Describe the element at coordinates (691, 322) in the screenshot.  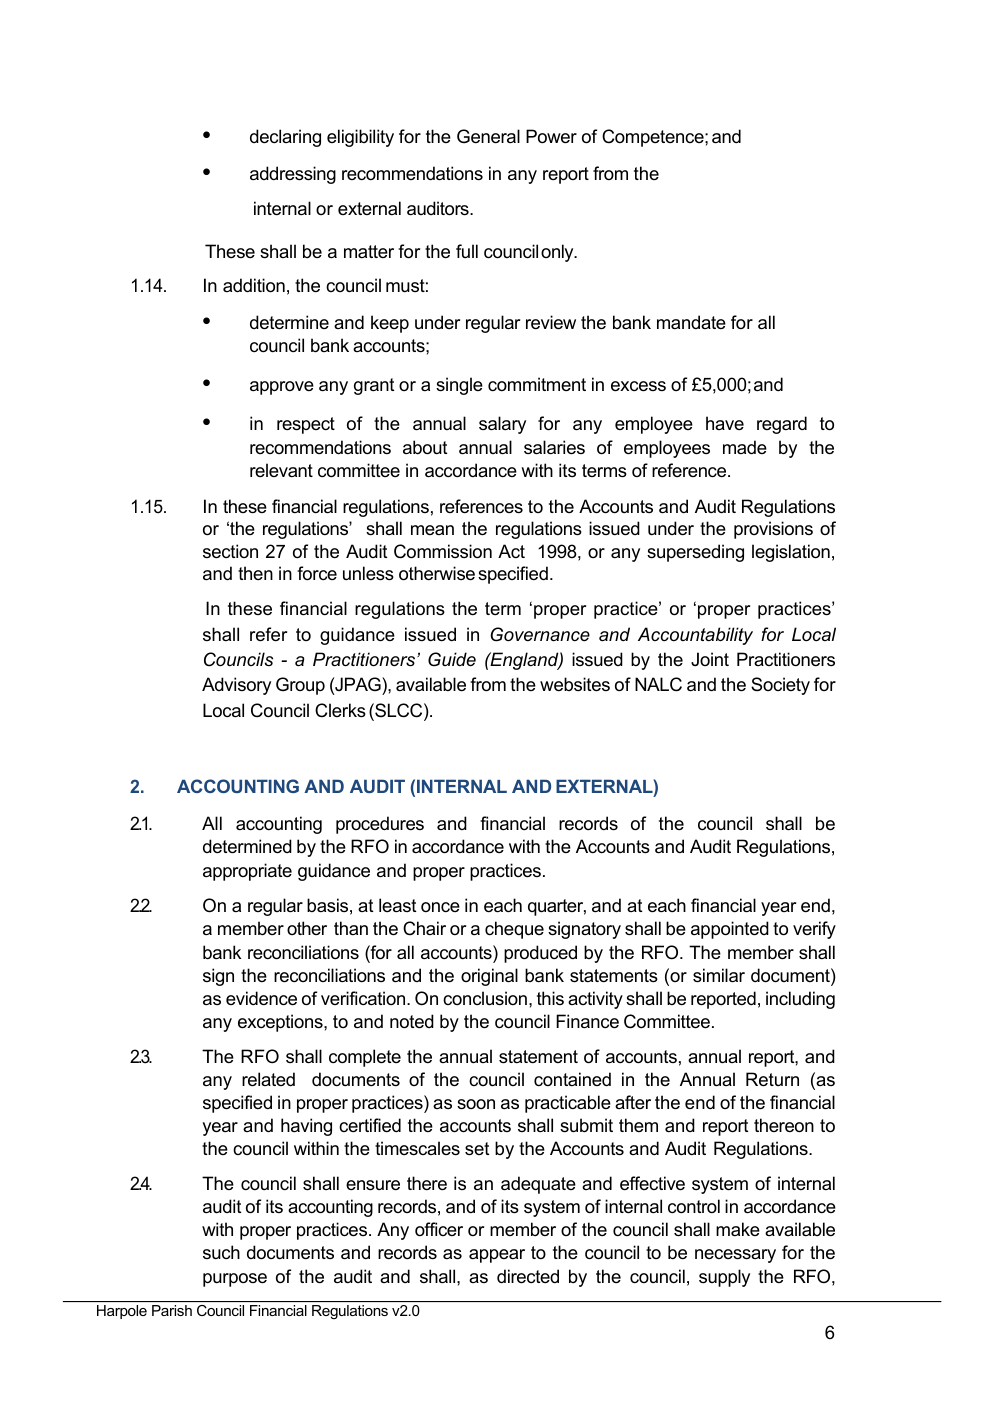
I see `mandate` at that location.
